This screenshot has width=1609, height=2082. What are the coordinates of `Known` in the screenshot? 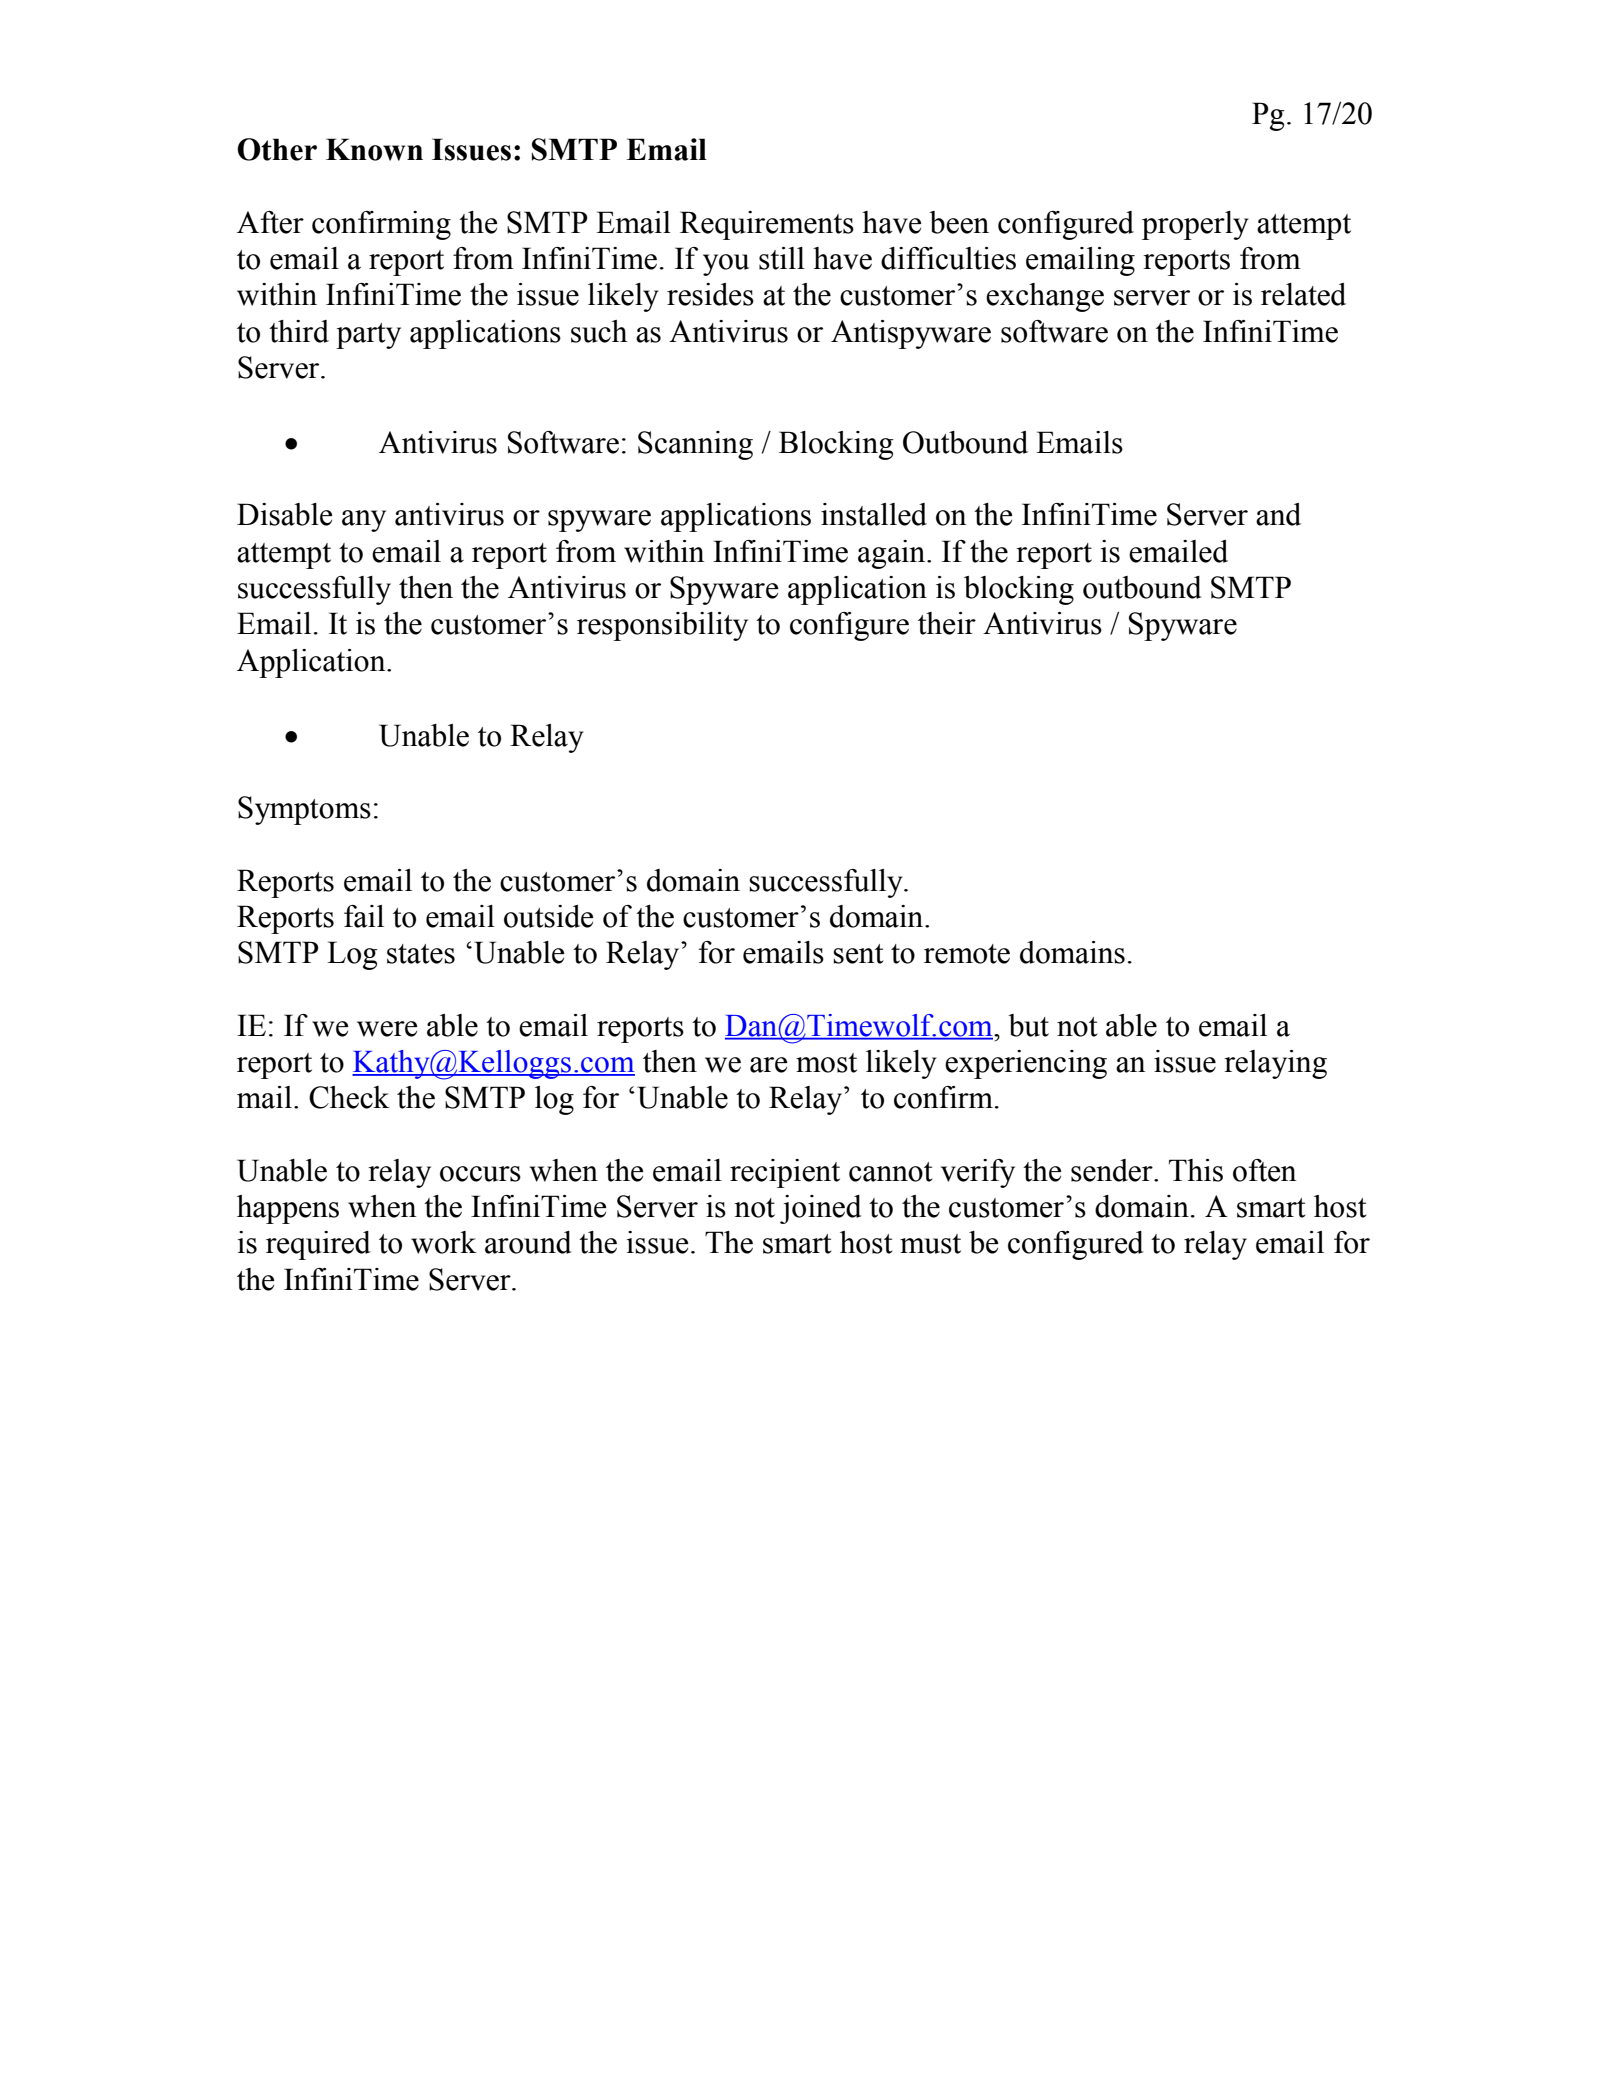 It's located at (374, 149).
